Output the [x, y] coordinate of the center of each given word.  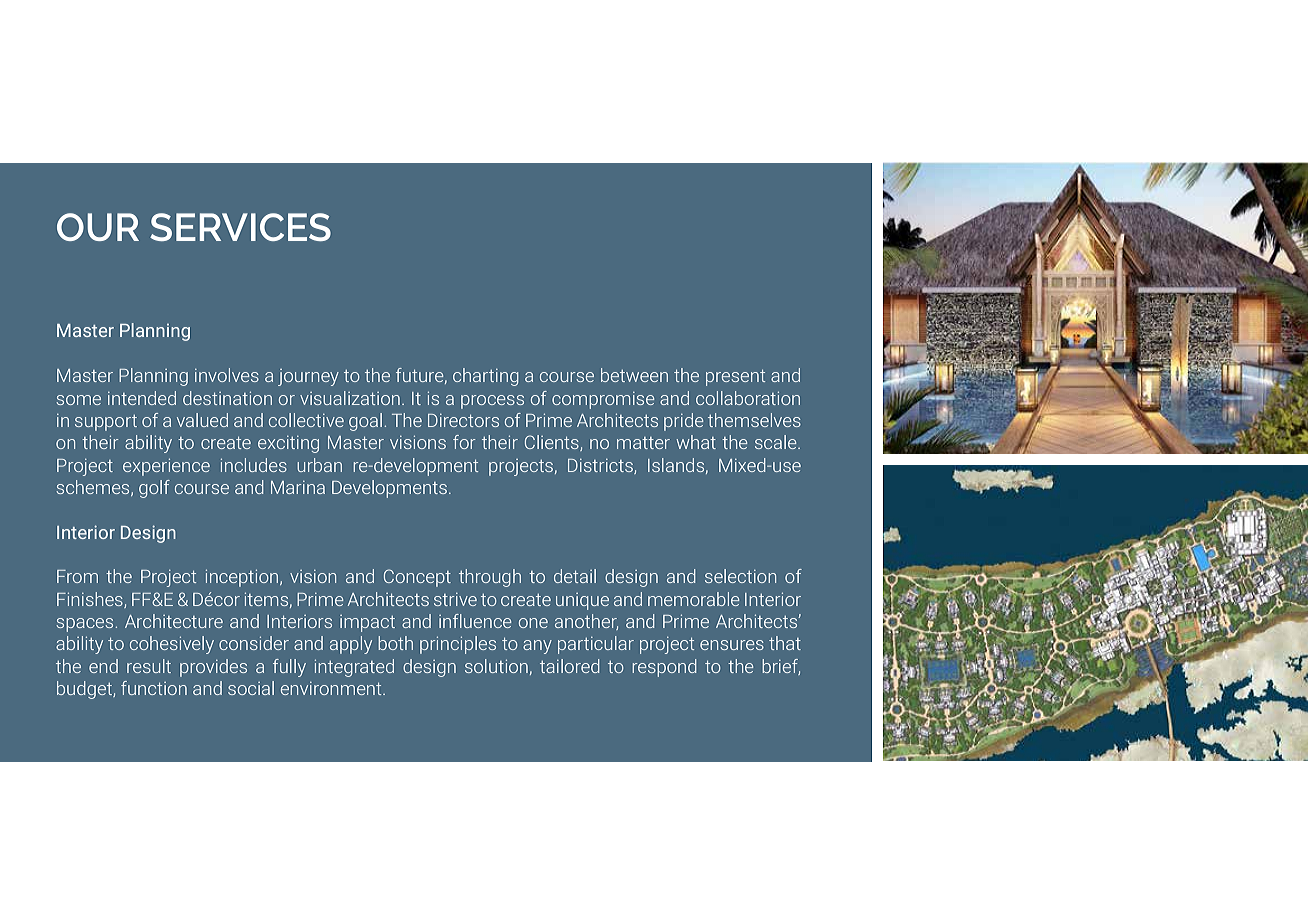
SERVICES [240, 227]
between [634, 375]
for [464, 442]
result [149, 666]
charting [486, 377]
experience [166, 467]
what [696, 442]
